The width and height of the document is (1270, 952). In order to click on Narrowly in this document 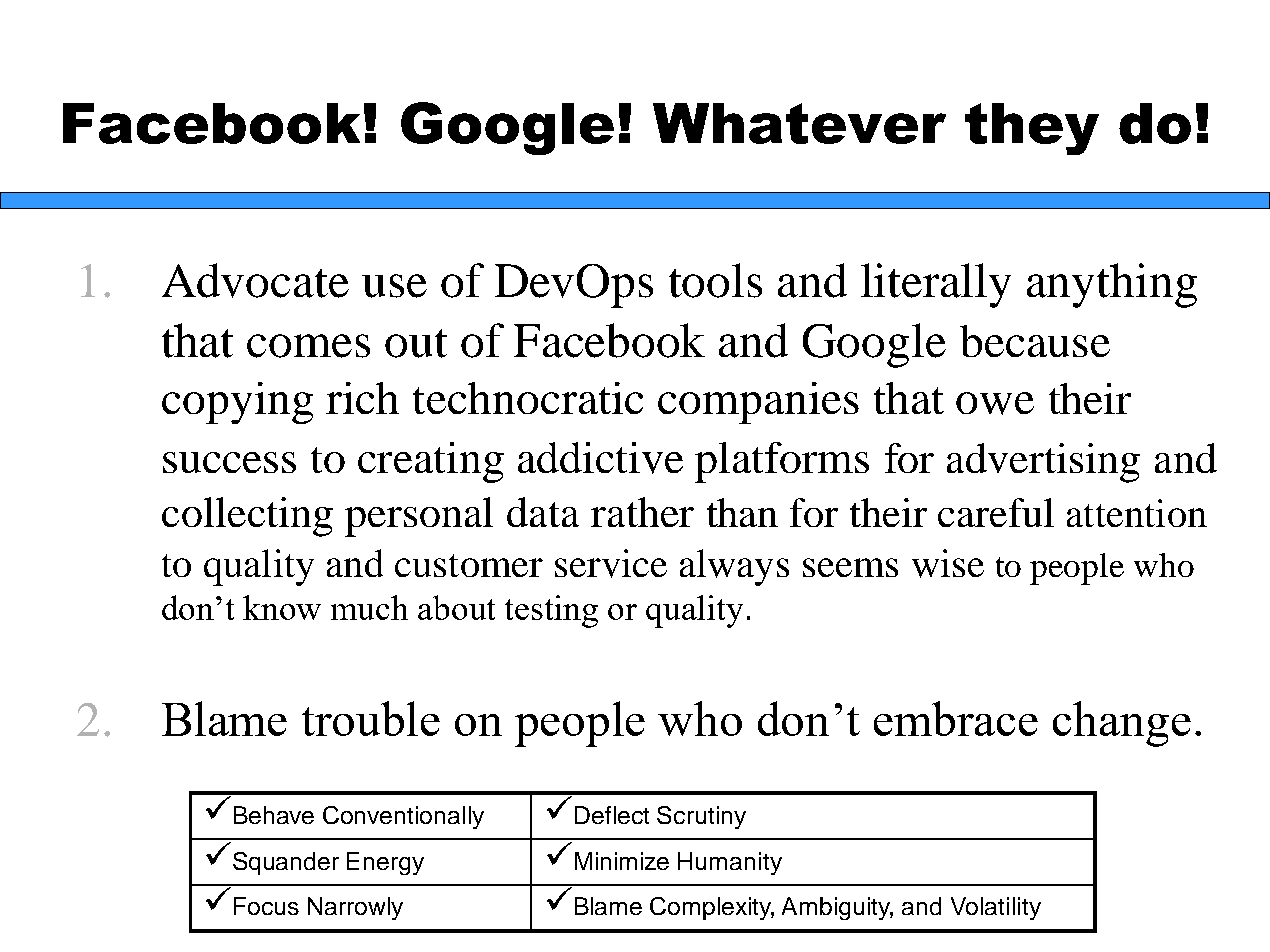, I will do `click(355, 908)`.
